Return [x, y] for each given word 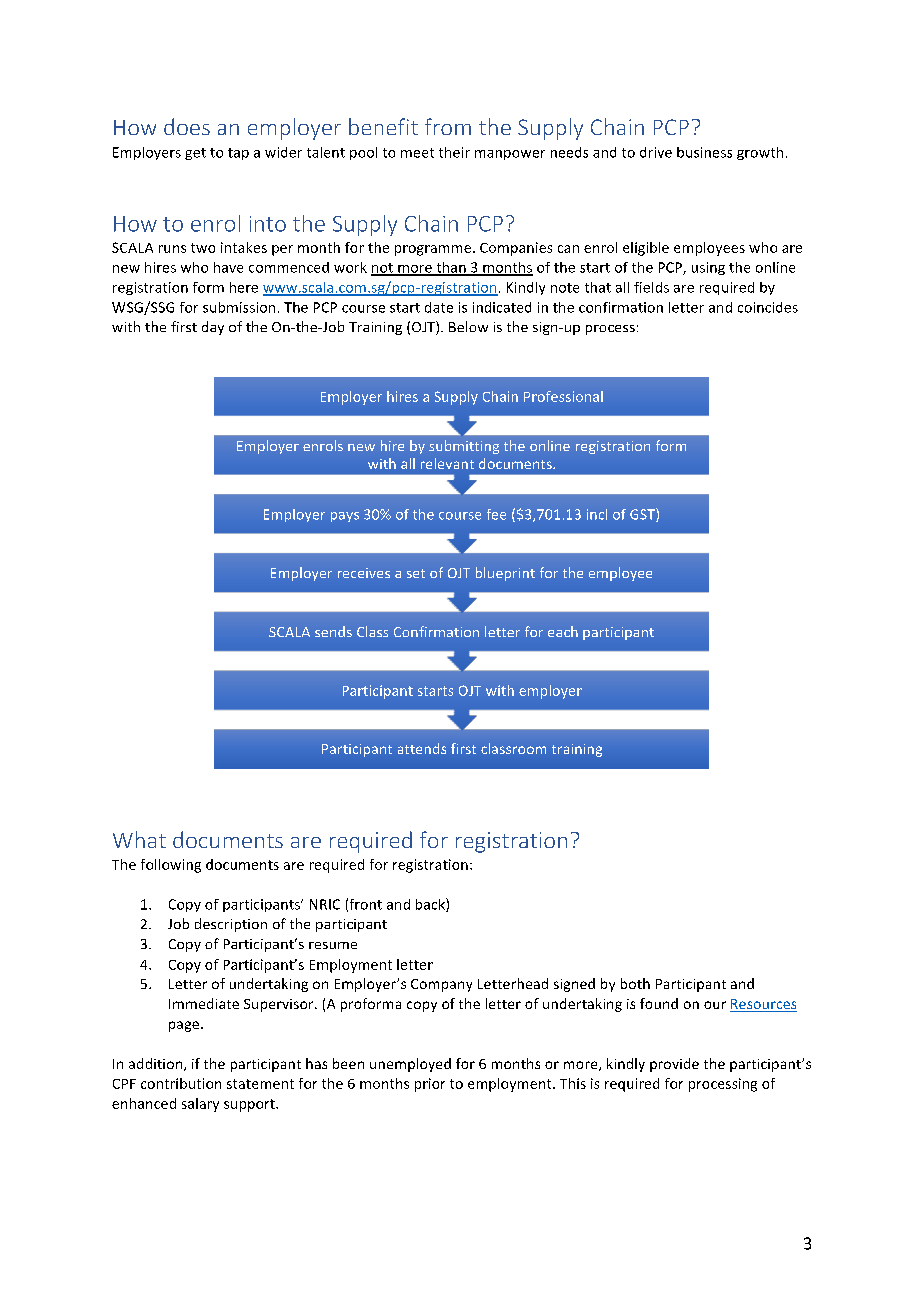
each [563, 631]
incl [597, 514]
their [454, 152]
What [139, 839]
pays [345, 517]
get [195, 154]
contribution [181, 1083]
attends [422, 748]
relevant [447, 463]
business [704, 152]
